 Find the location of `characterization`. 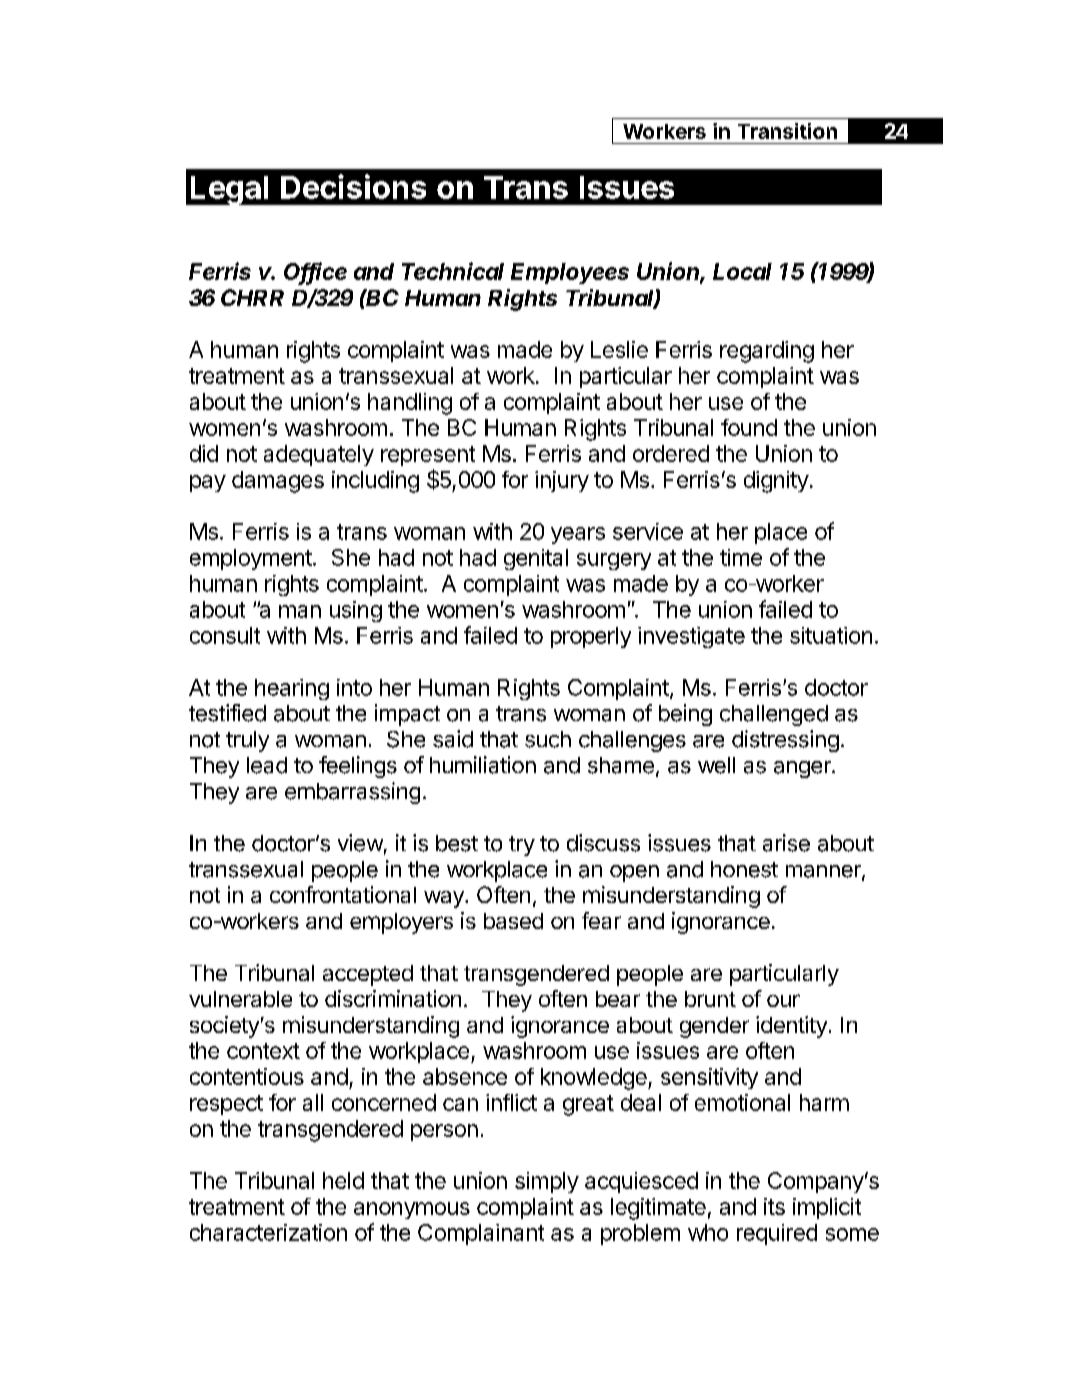

characterization is located at coordinates (268, 1232).
